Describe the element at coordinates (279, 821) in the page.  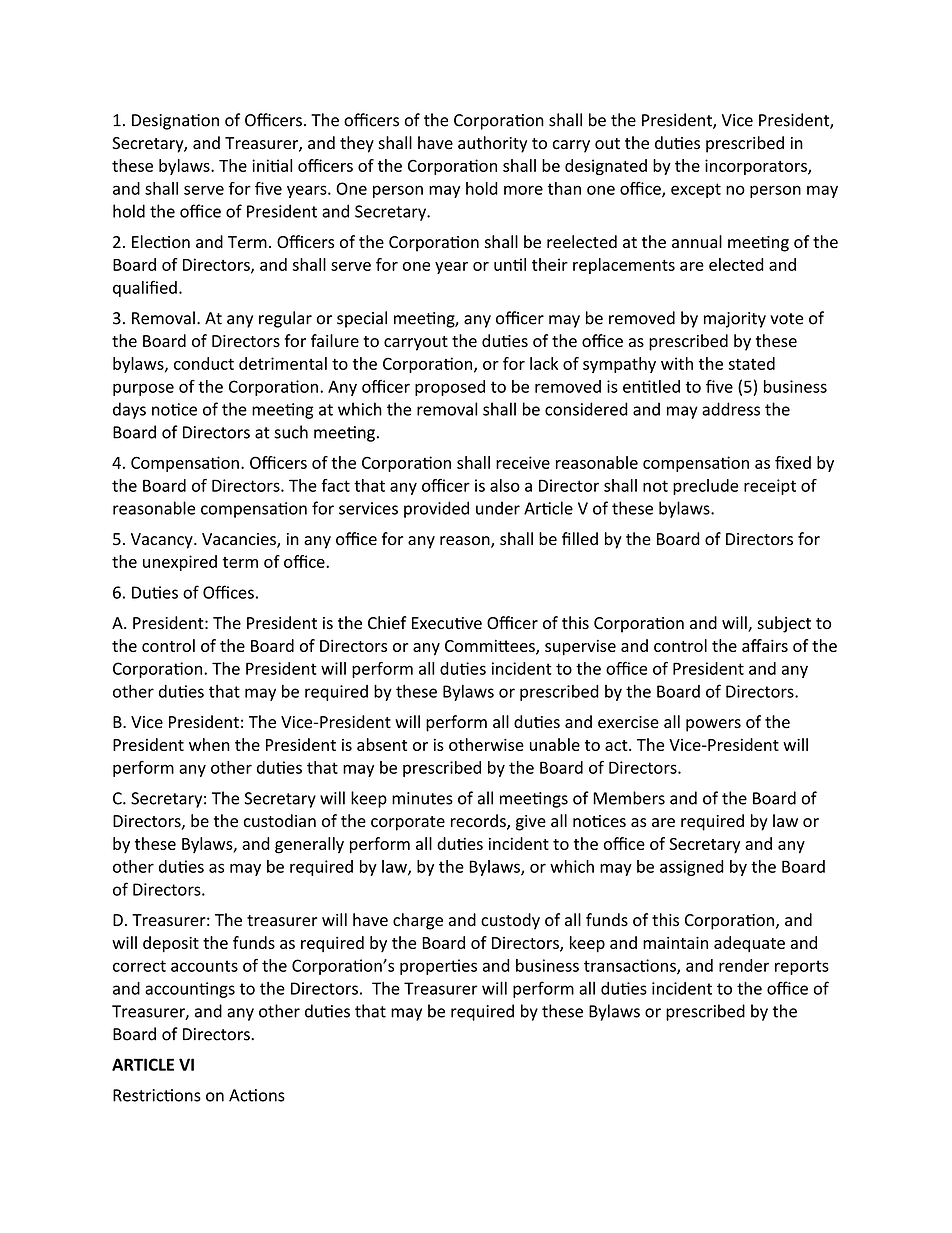
I see `custodian` at that location.
